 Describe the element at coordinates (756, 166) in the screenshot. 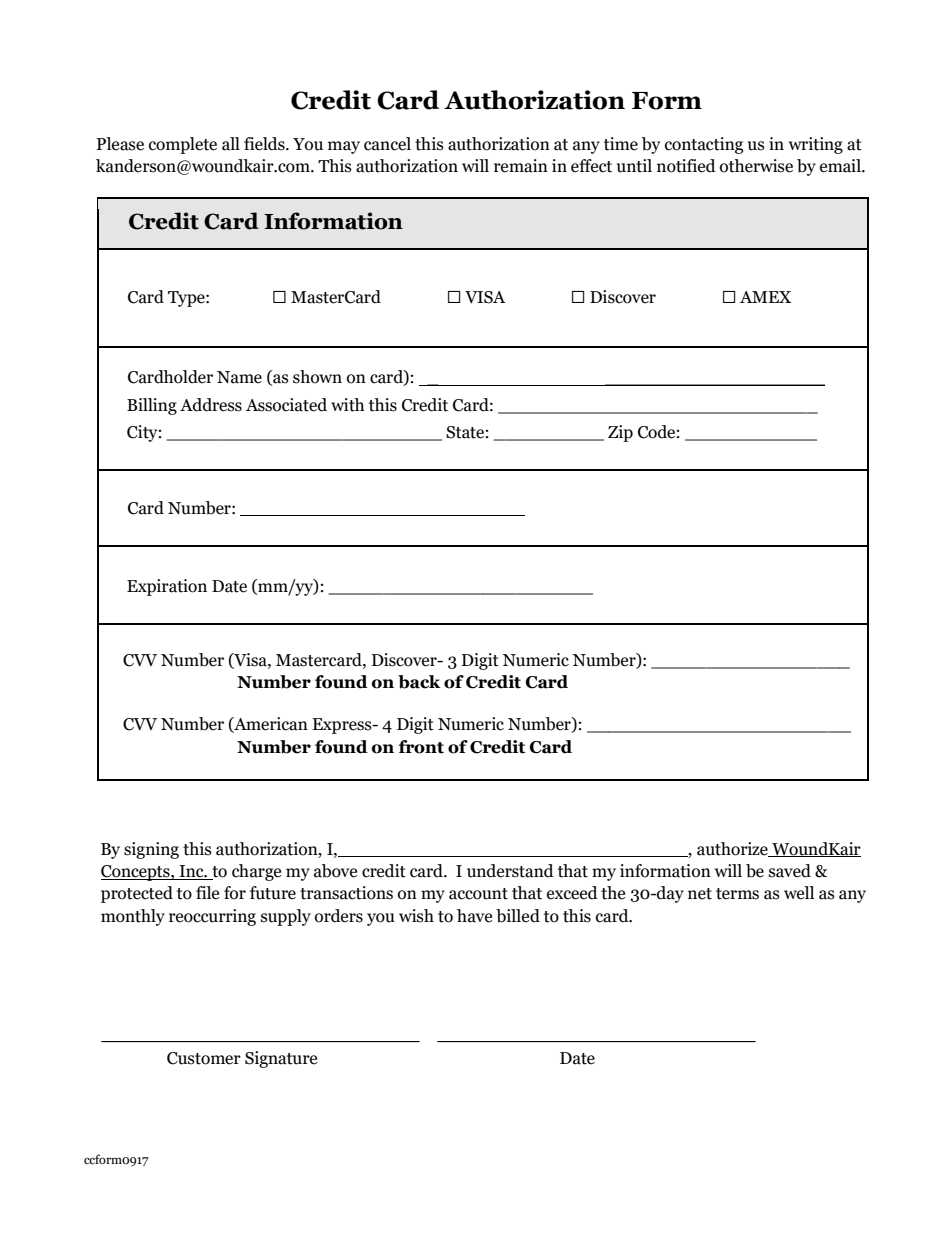

I see `otherwise` at that location.
